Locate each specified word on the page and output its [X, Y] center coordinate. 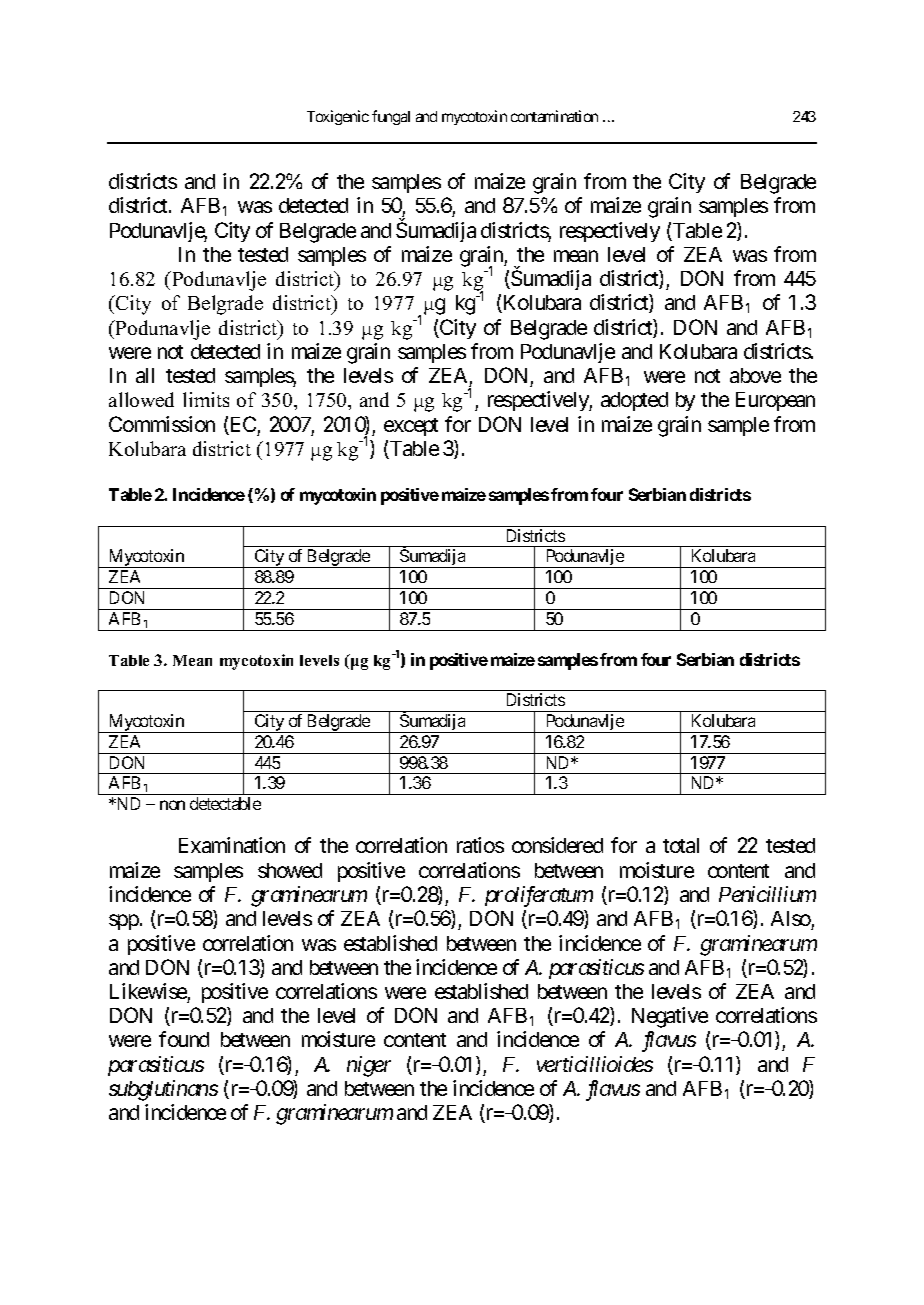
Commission [162, 424]
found [184, 1039]
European [775, 401]
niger [369, 1066]
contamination [554, 116]
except [411, 427]
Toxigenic [338, 117]
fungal [391, 117]
